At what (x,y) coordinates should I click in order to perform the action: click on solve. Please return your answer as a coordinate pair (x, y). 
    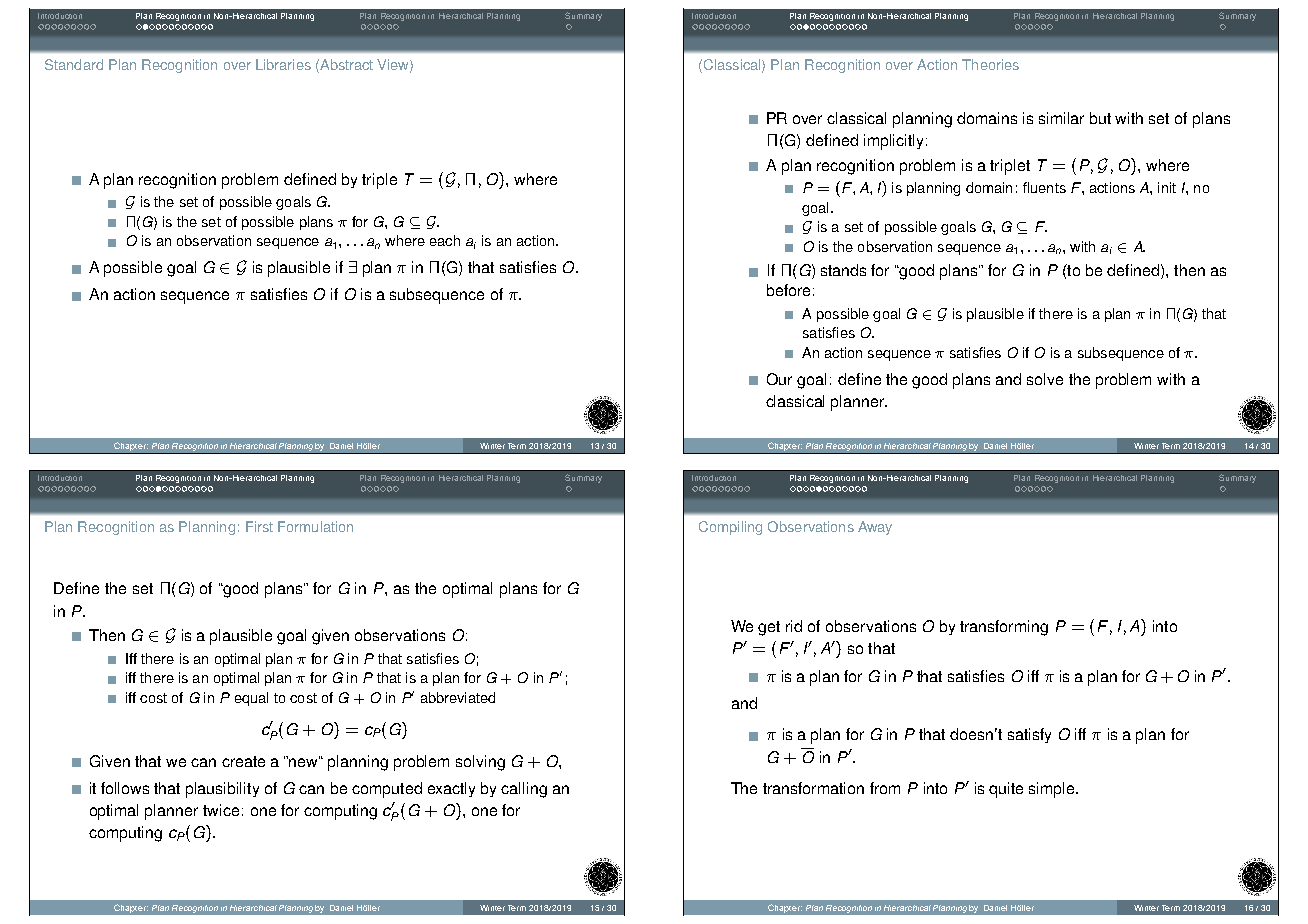
    Looking at the image, I should click on (1045, 379).
